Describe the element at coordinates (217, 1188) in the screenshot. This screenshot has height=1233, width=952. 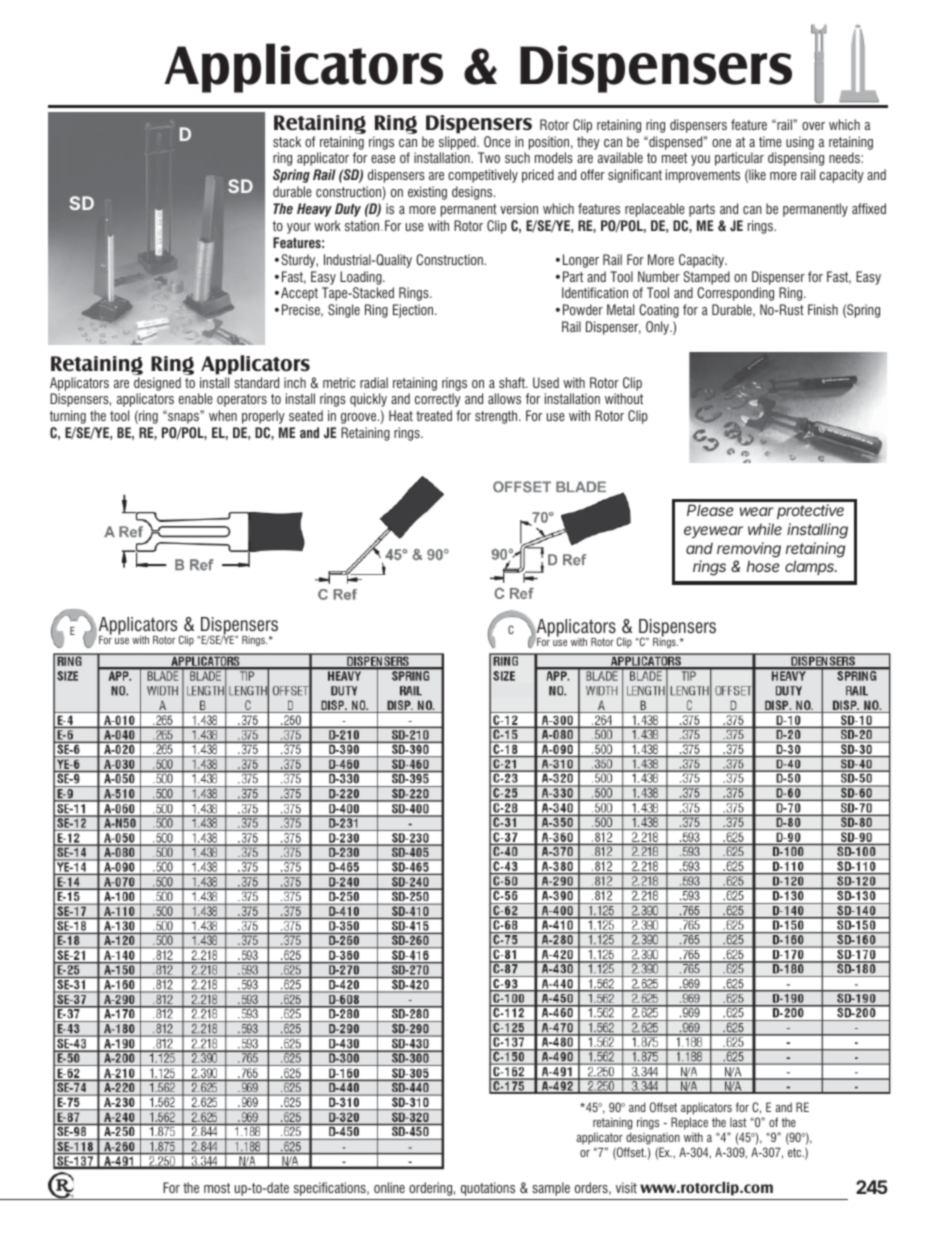
I see `most` at that location.
